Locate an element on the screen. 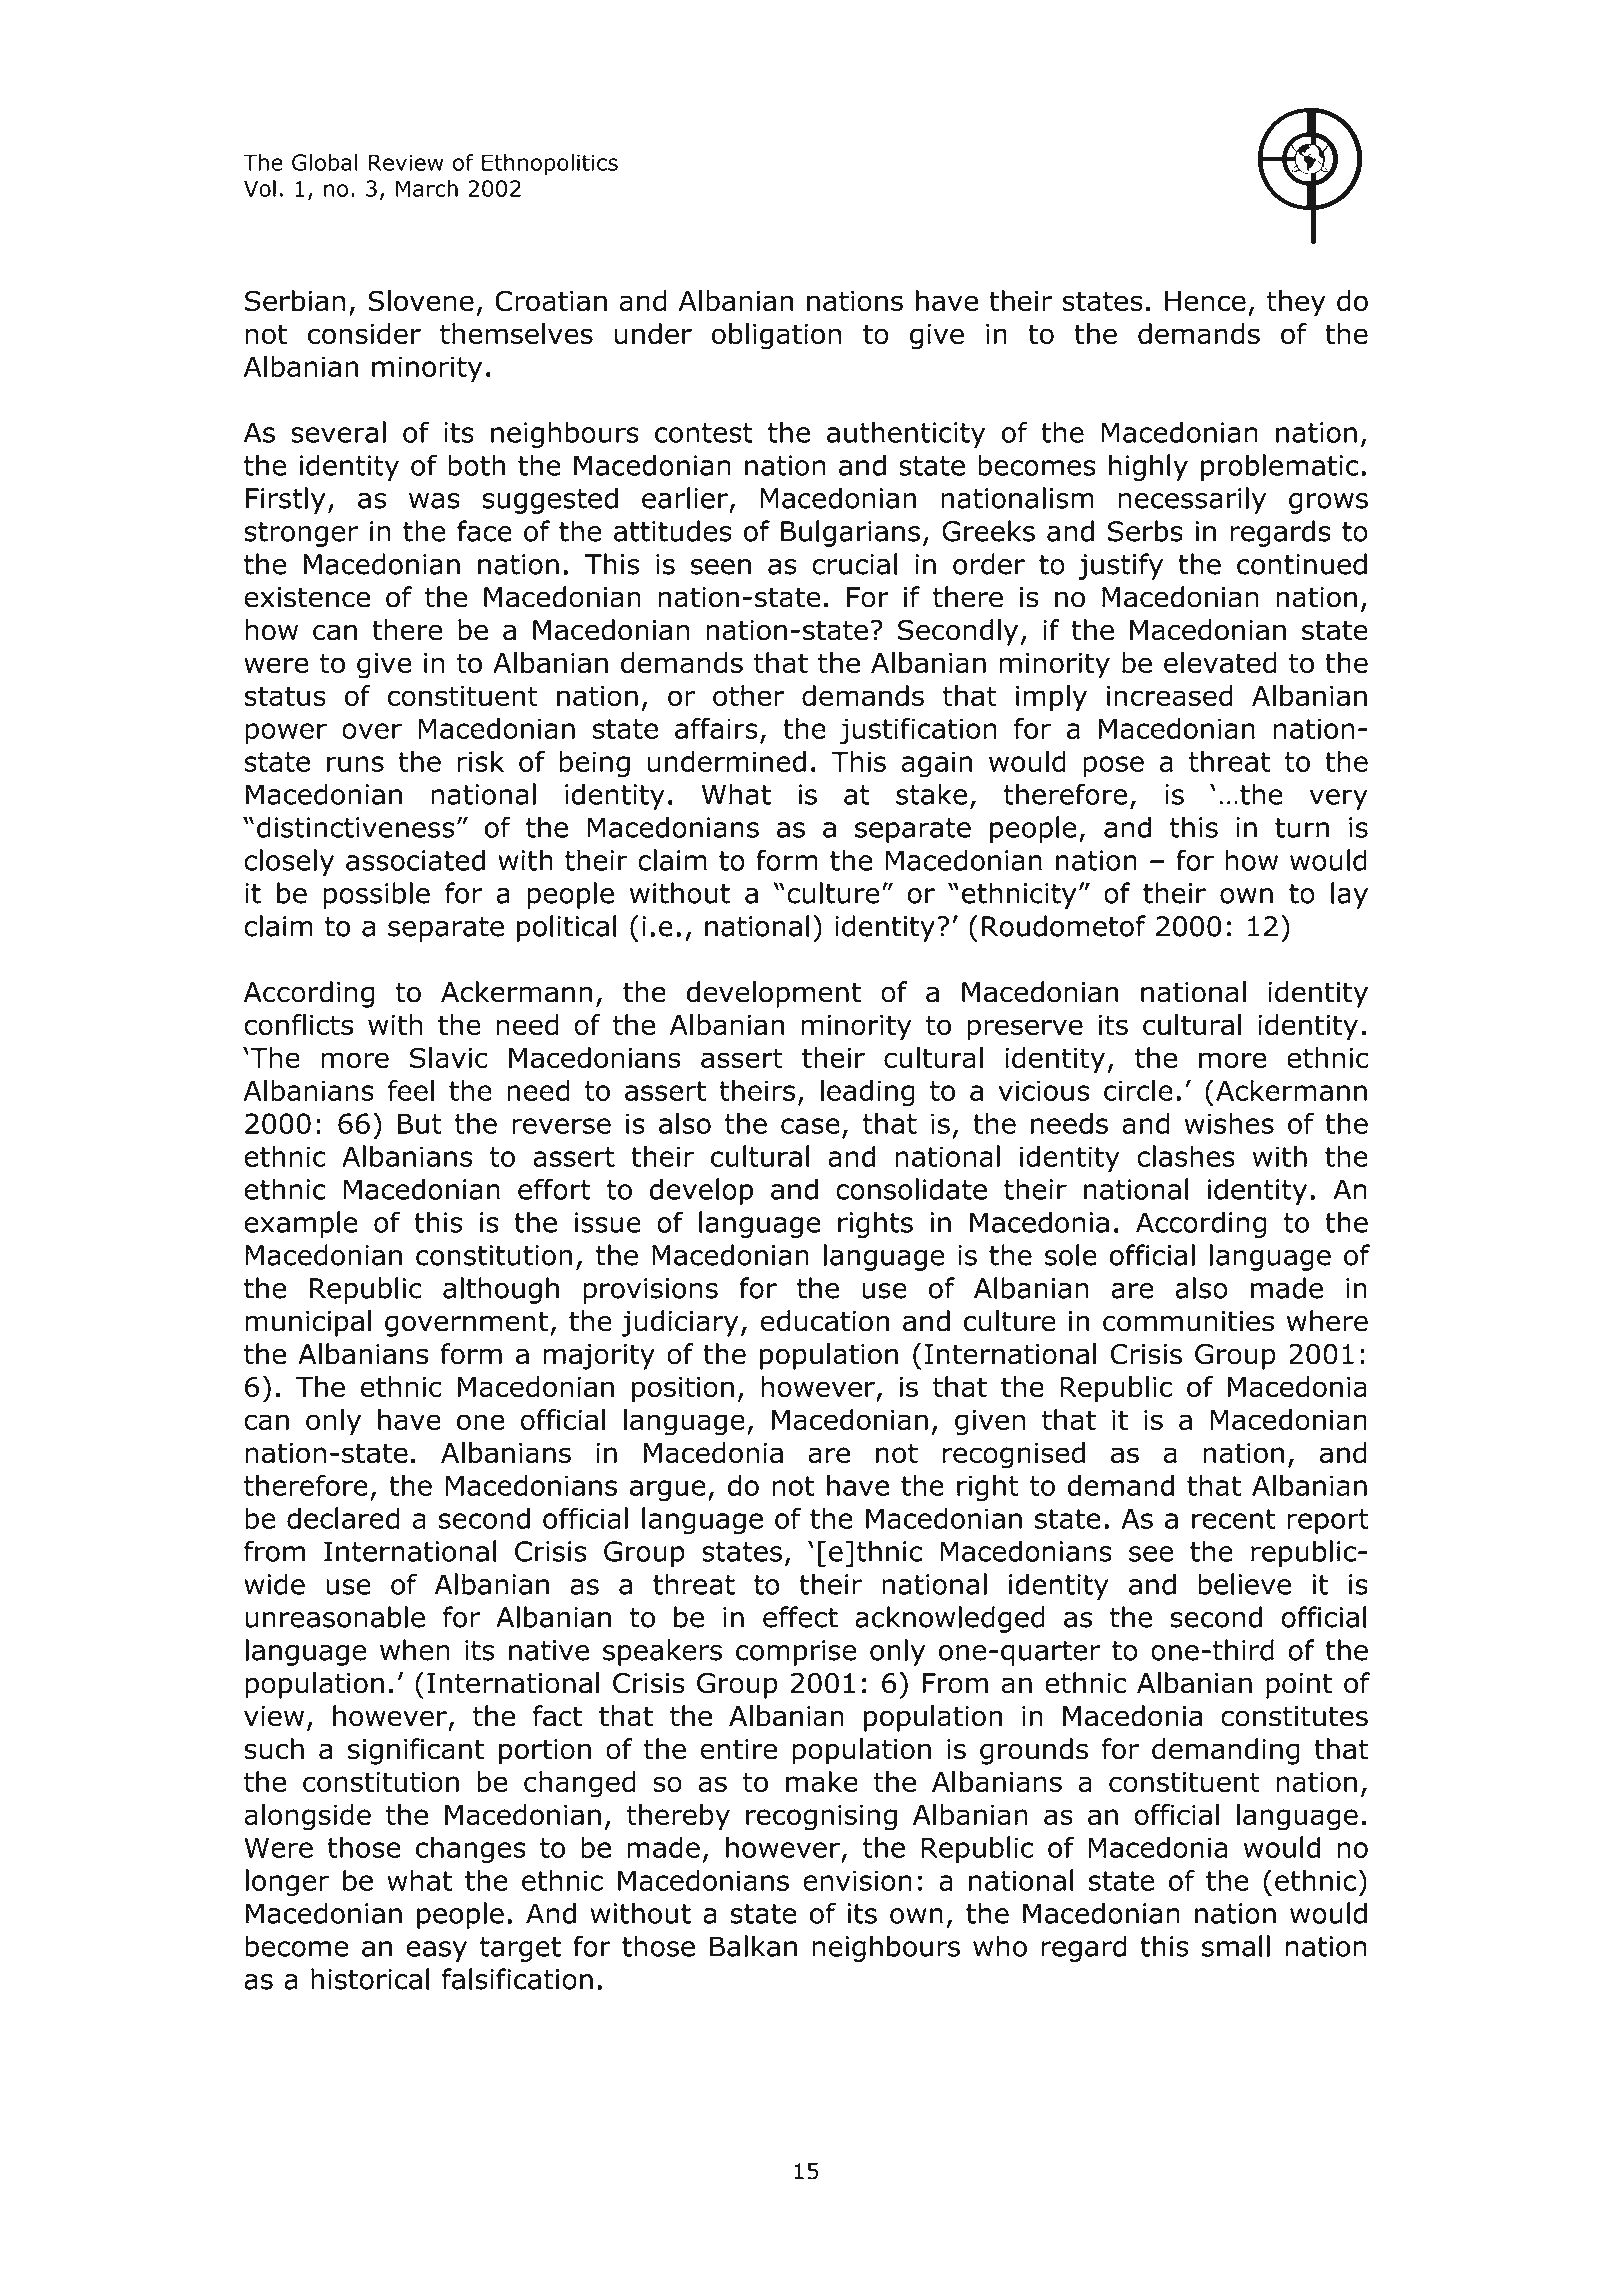 This screenshot has height=2280, width=1611. case is located at coordinates (810, 1126).
